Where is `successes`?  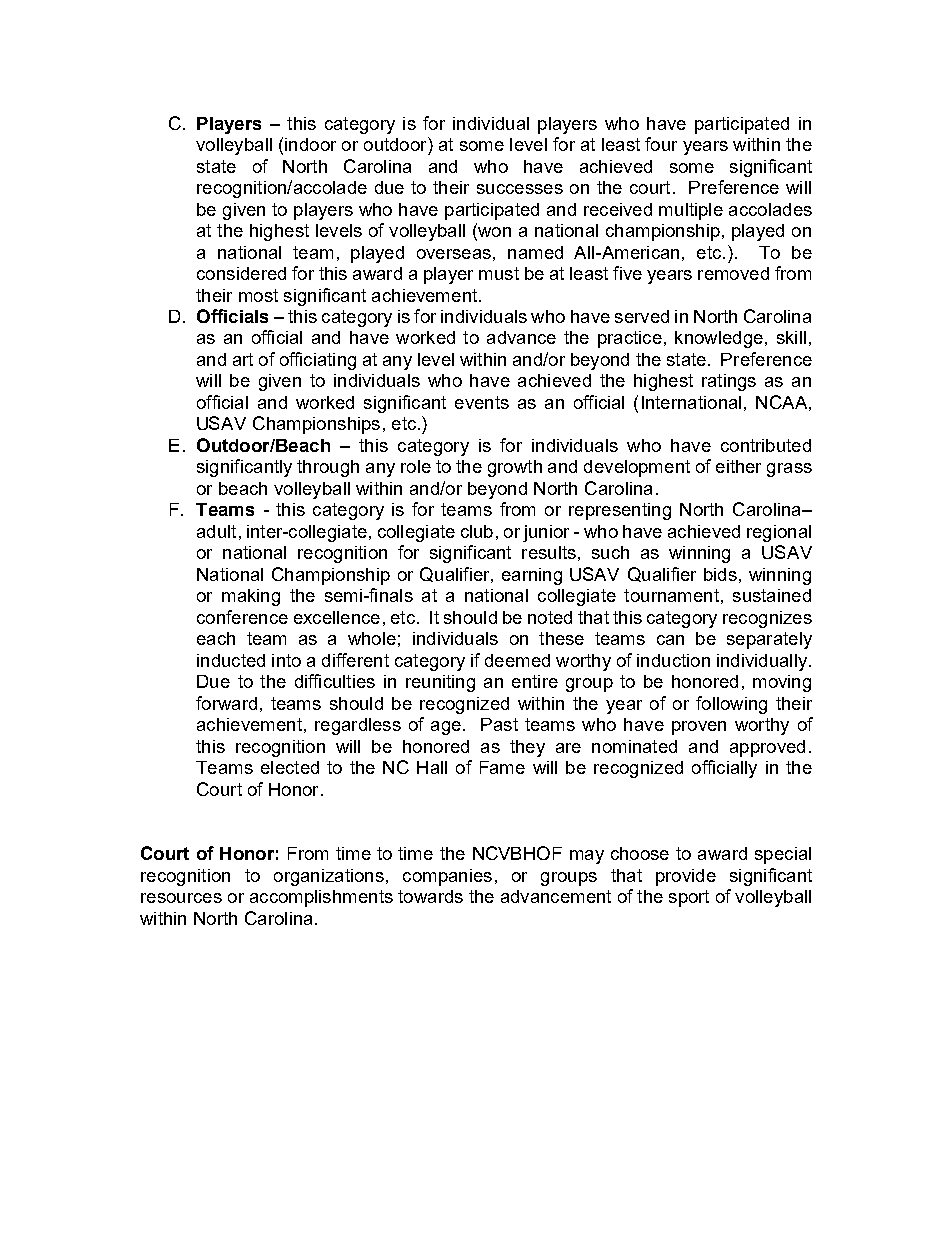
successes is located at coordinates (520, 189).
